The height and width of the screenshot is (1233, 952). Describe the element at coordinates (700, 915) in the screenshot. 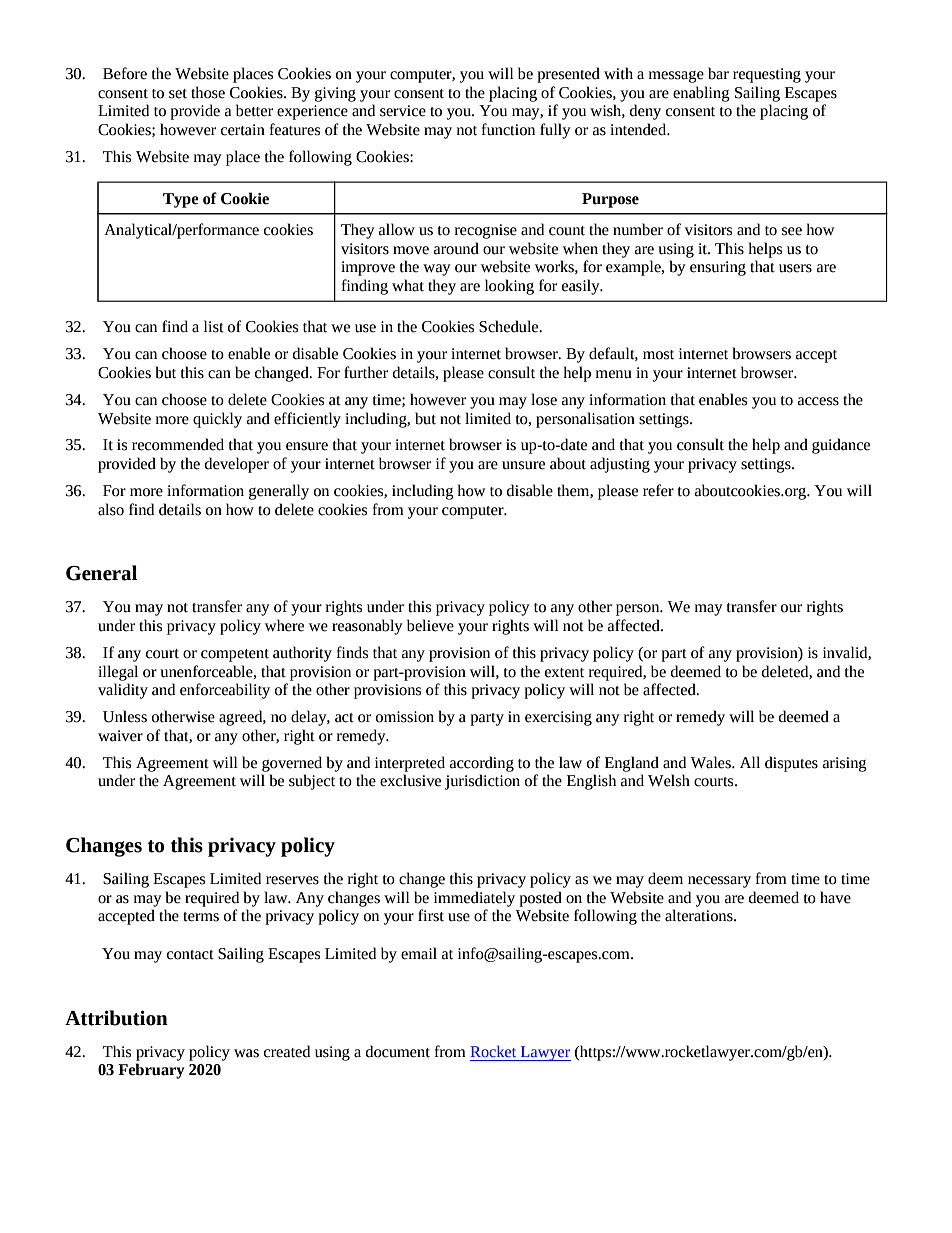

I see `alterations` at that location.
